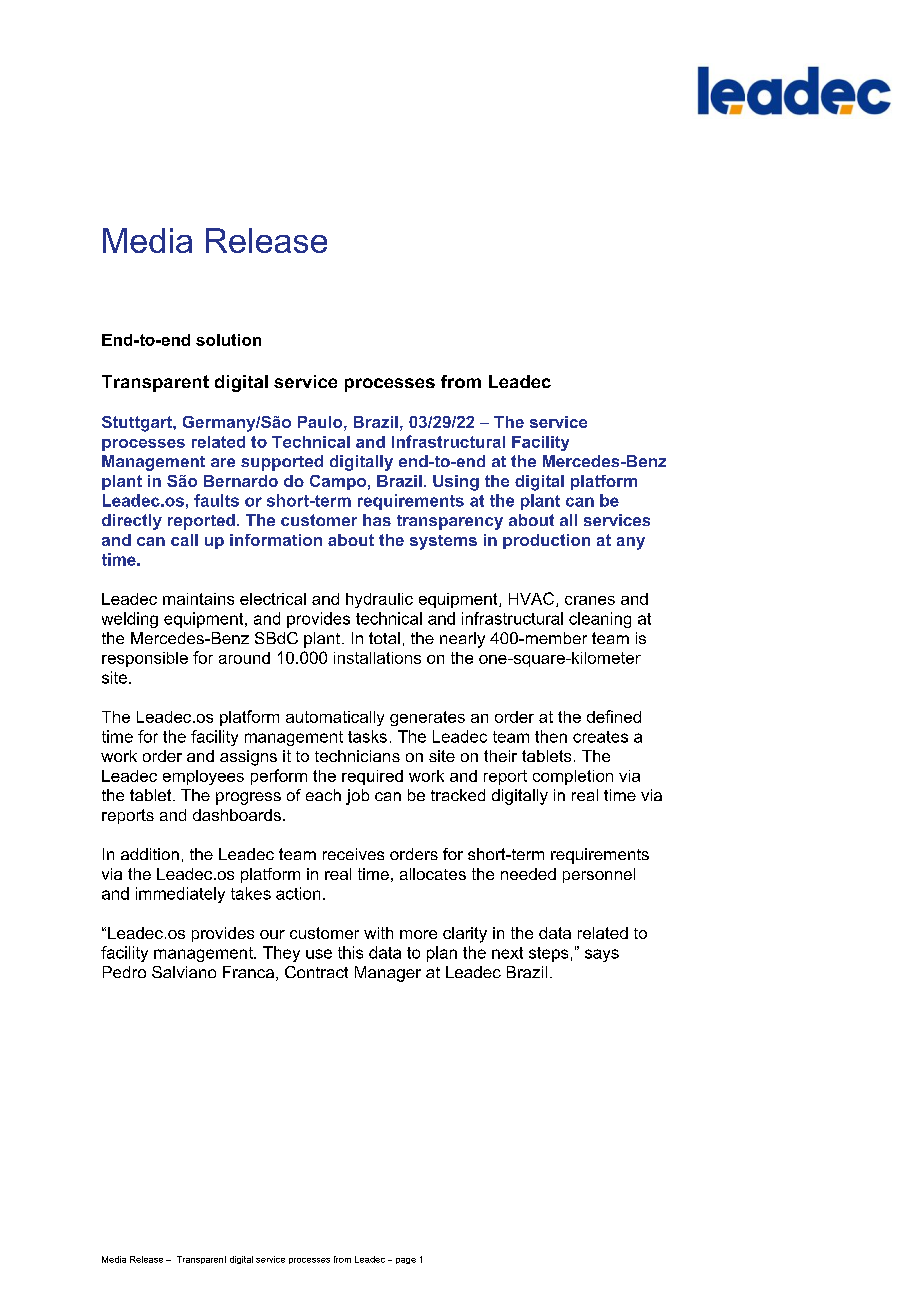  What do you see at coordinates (600, 620) in the image?
I see `cleaning` at bounding box center [600, 620].
